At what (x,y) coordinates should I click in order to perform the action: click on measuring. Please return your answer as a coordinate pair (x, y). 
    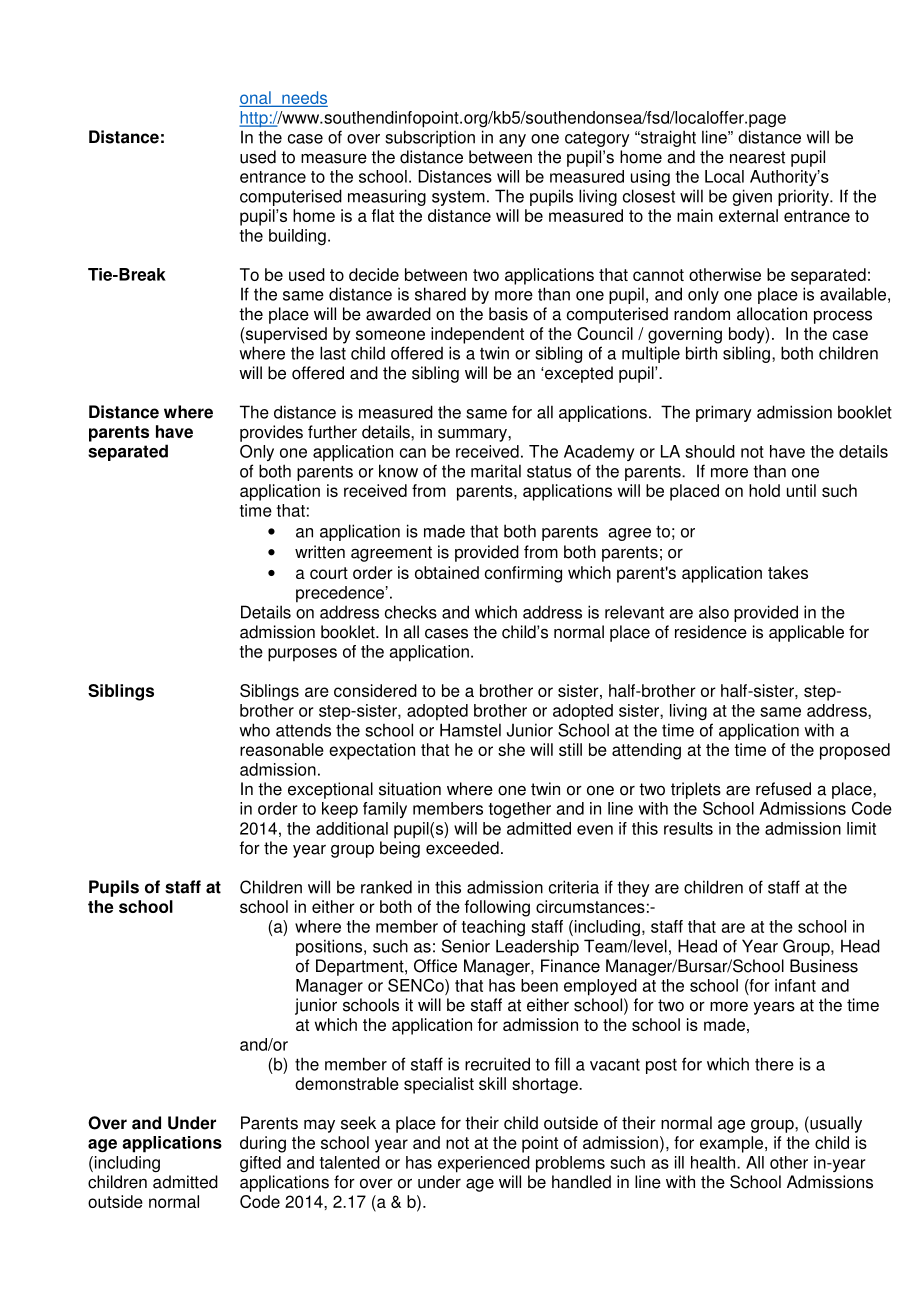
    Looking at the image, I should click on (387, 197).
